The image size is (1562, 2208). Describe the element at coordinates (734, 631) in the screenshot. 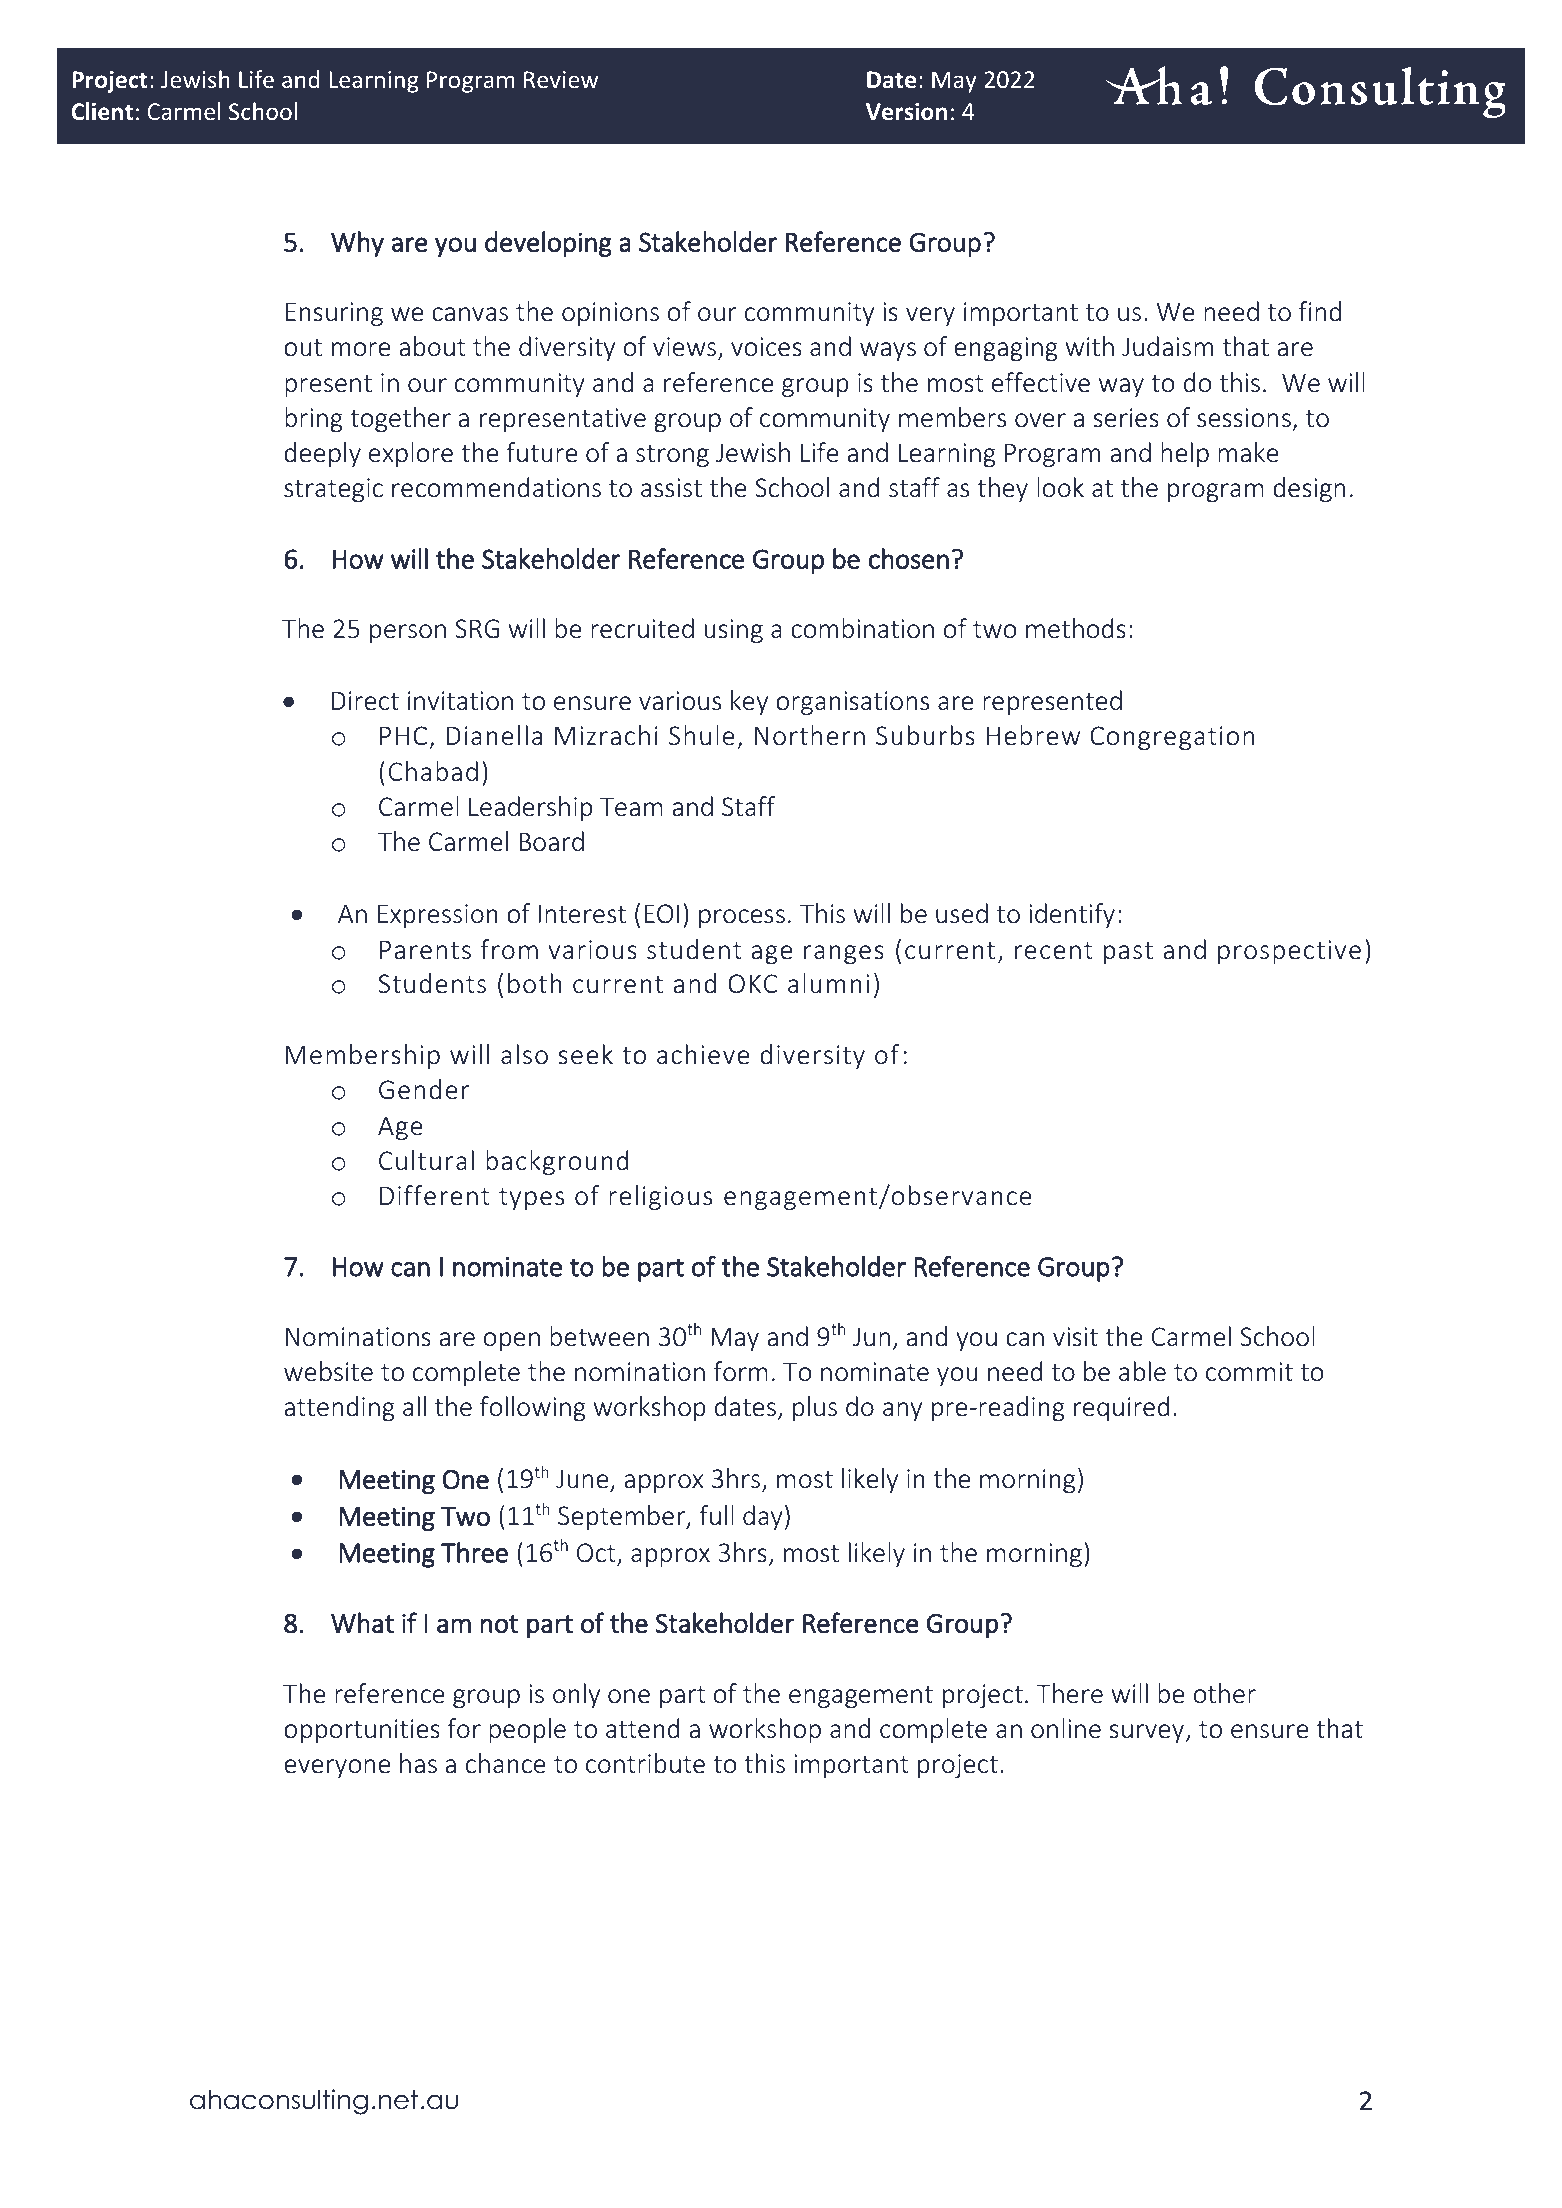

I see `using` at that location.
